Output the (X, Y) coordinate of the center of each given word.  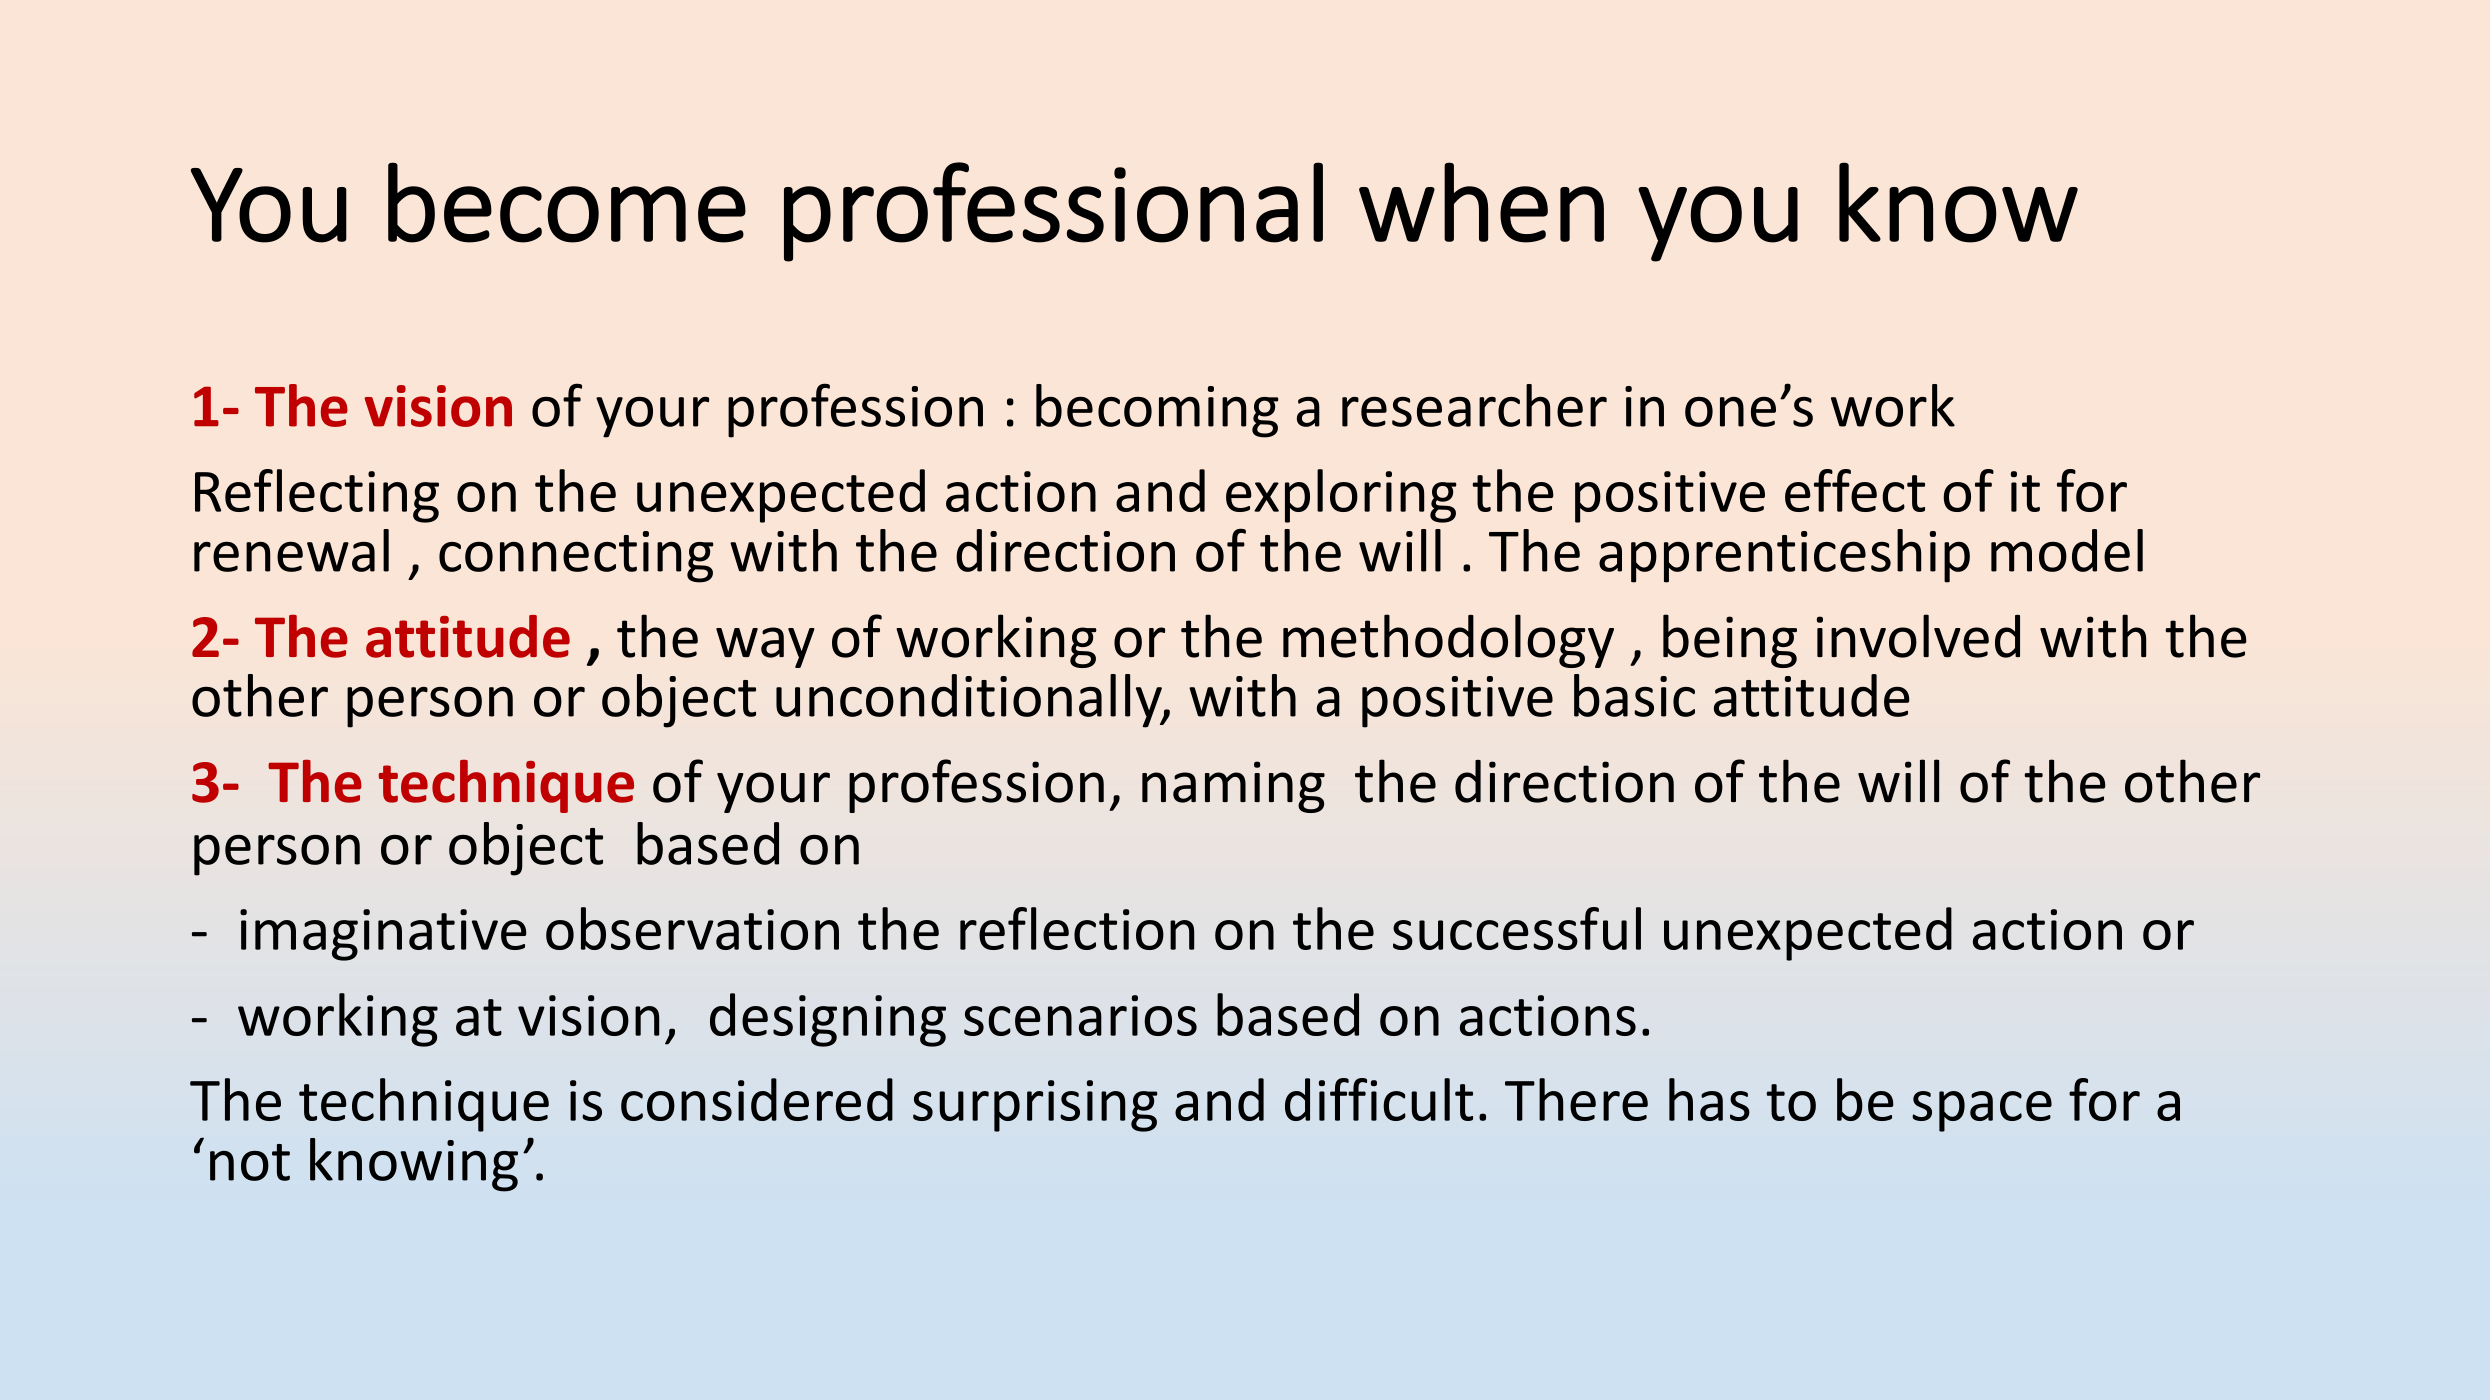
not (250, 1162)
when (1481, 202)
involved (1918, 636)
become (567, 202)
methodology (1448, 641)
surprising (1035, 1106)
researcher (1474, 405)
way (765, 647)
